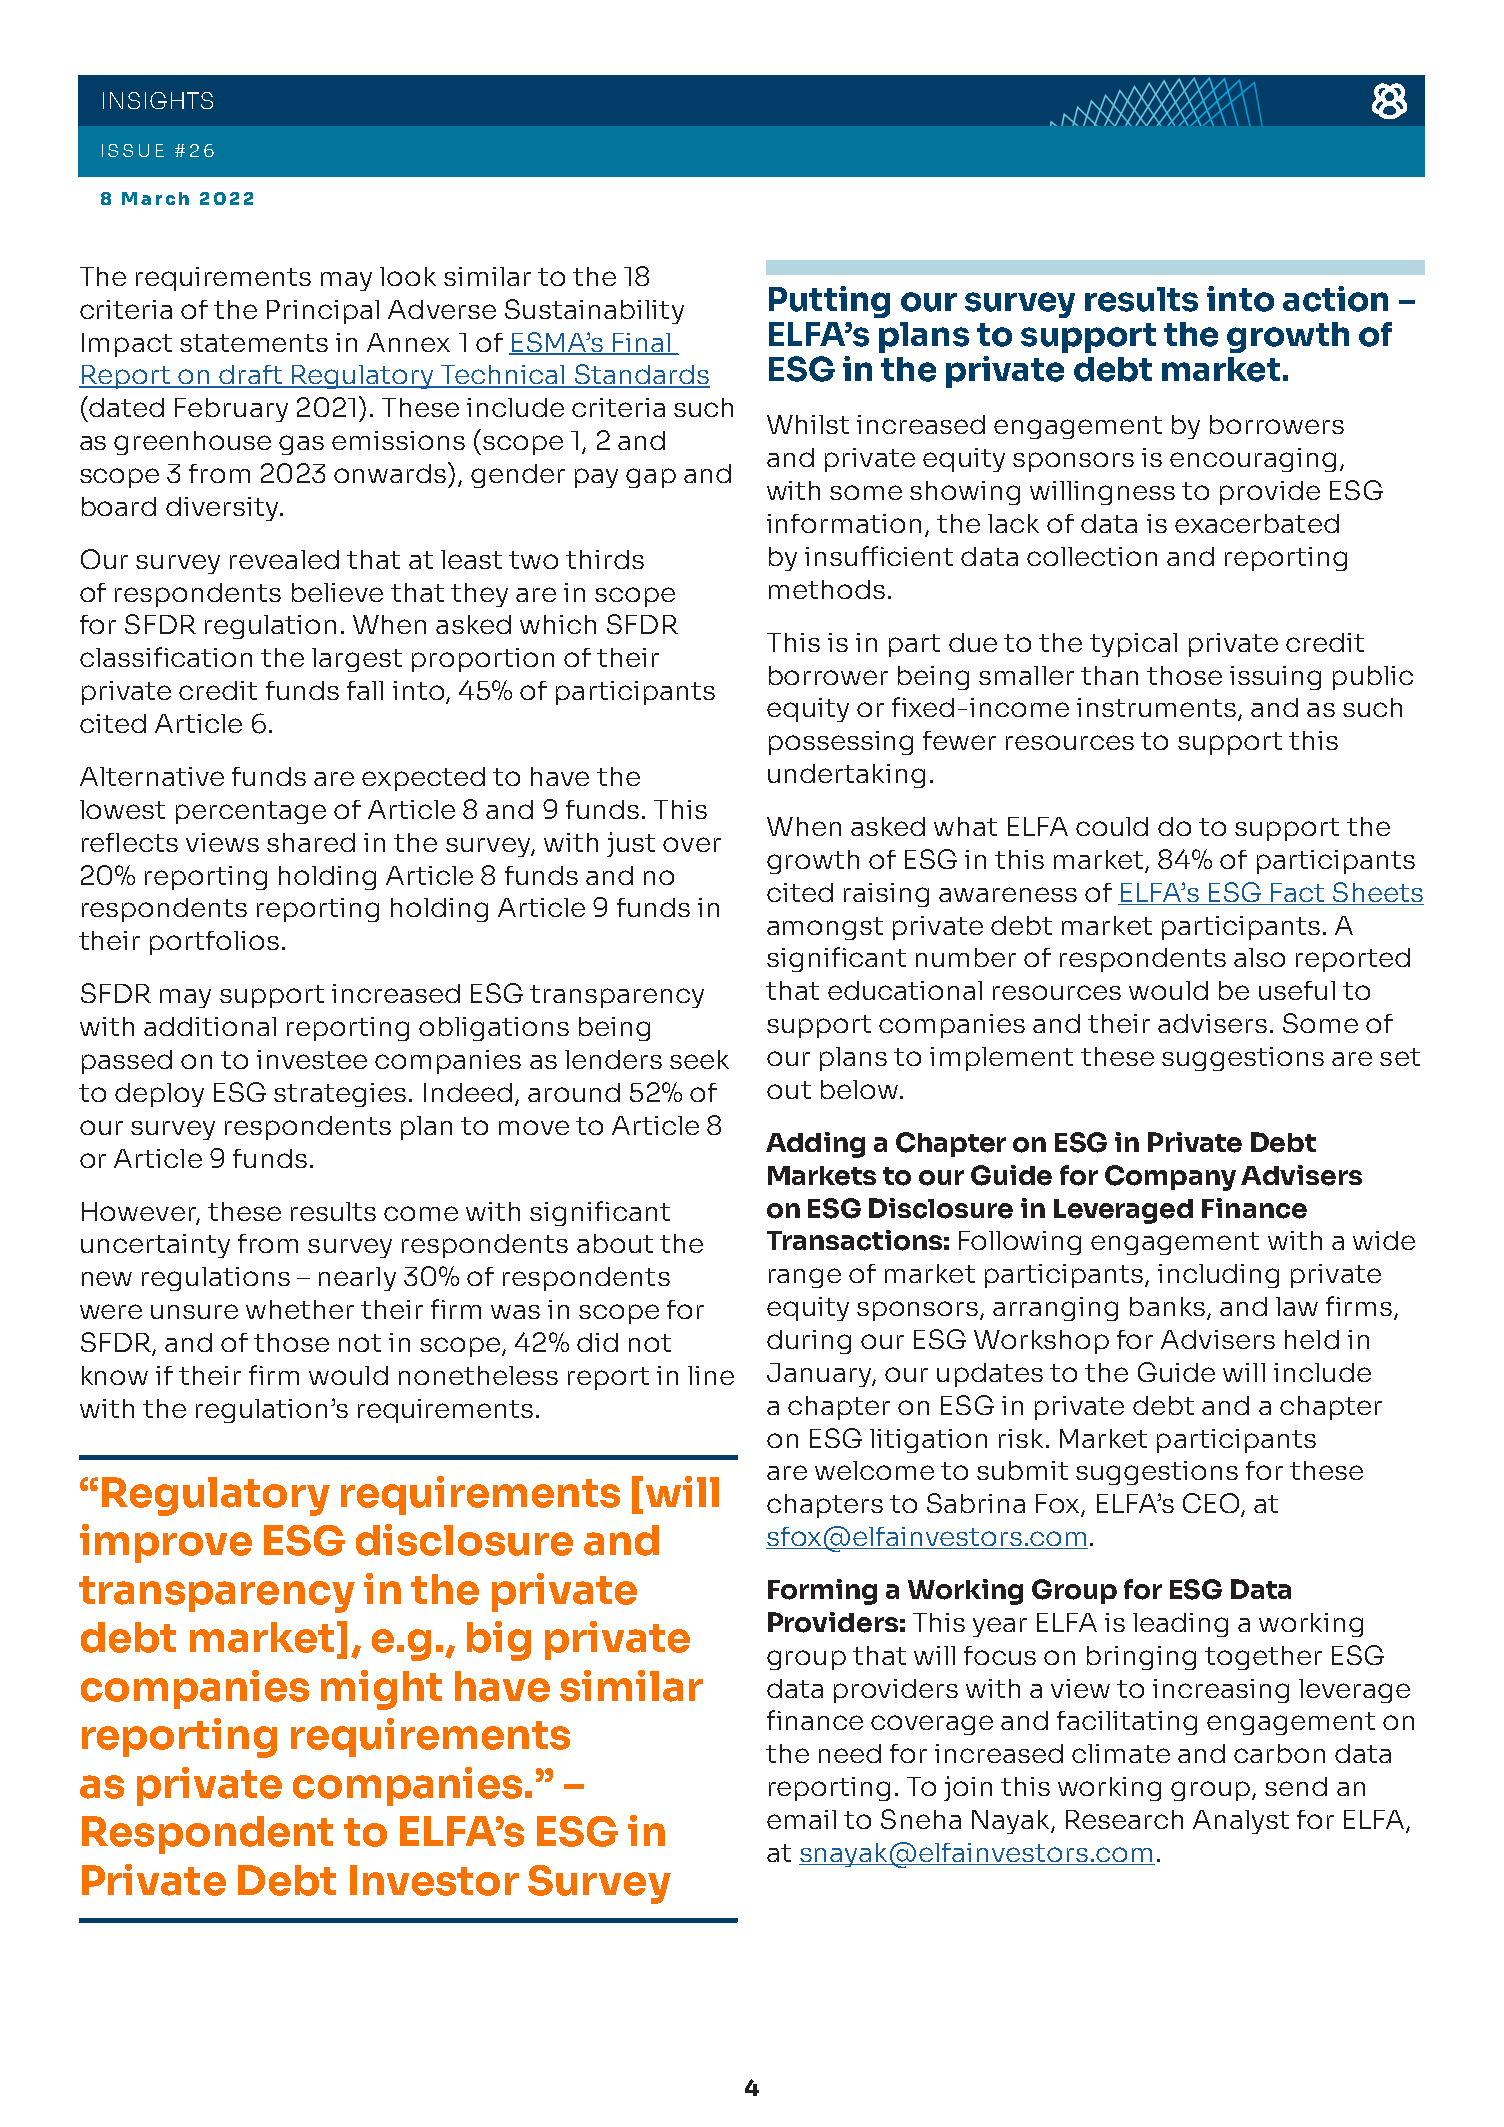 The height and width of the image is (2127, 1504). I want to click on encouraging, so click(1253, 460).
